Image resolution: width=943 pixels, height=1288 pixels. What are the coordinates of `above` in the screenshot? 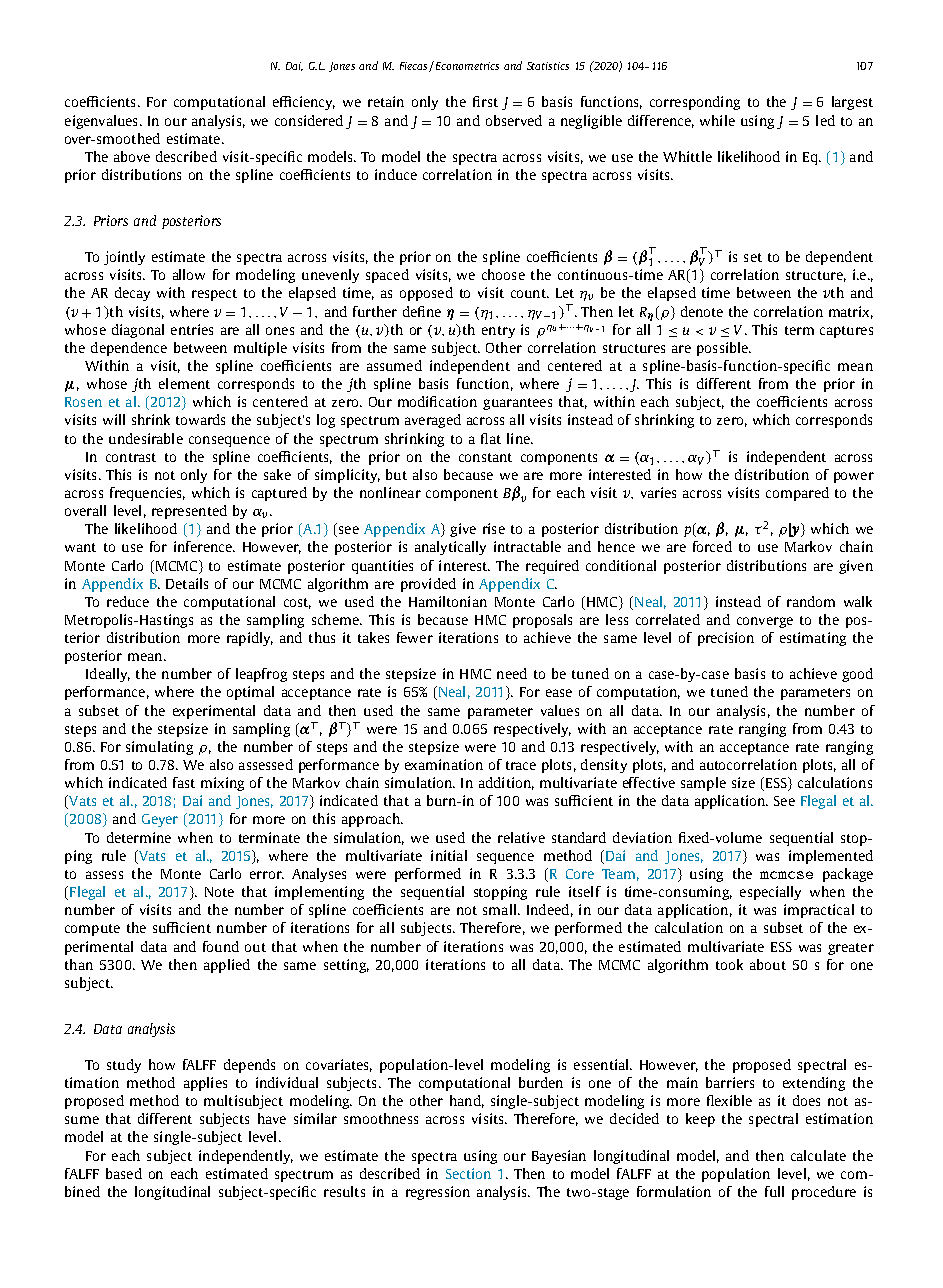 It's located at (132, 156).
